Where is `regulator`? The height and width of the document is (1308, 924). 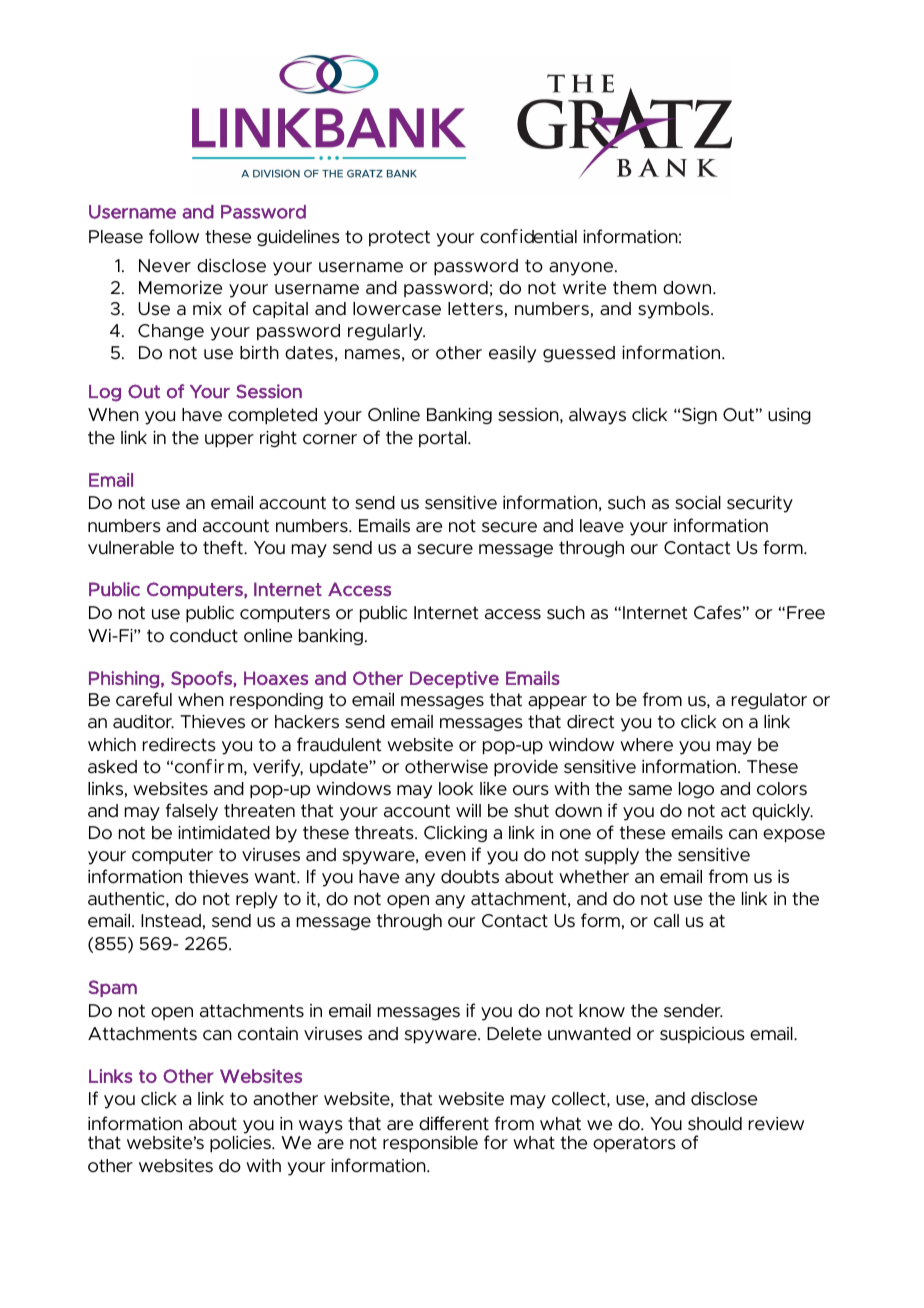 regulator is located at coordinates (769, 701).
